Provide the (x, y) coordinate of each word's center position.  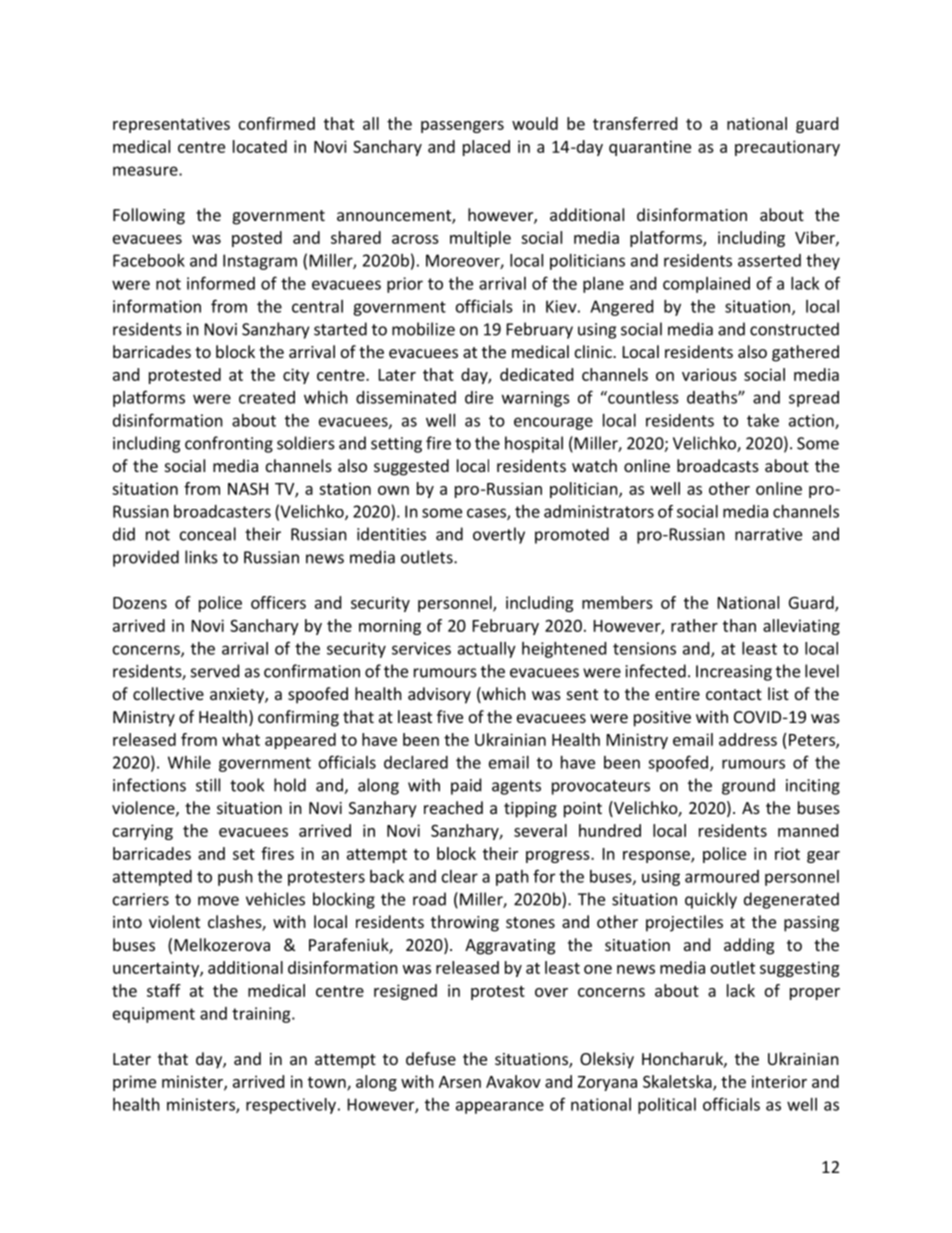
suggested (411, 467)
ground (748, 786)
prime (134, 1083)
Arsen (460, 1082)
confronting (229, 444)
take (763, 420)
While (189, 762)
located (260, 146)
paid (466, 786)
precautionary (787, 148)
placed (486, 148)
